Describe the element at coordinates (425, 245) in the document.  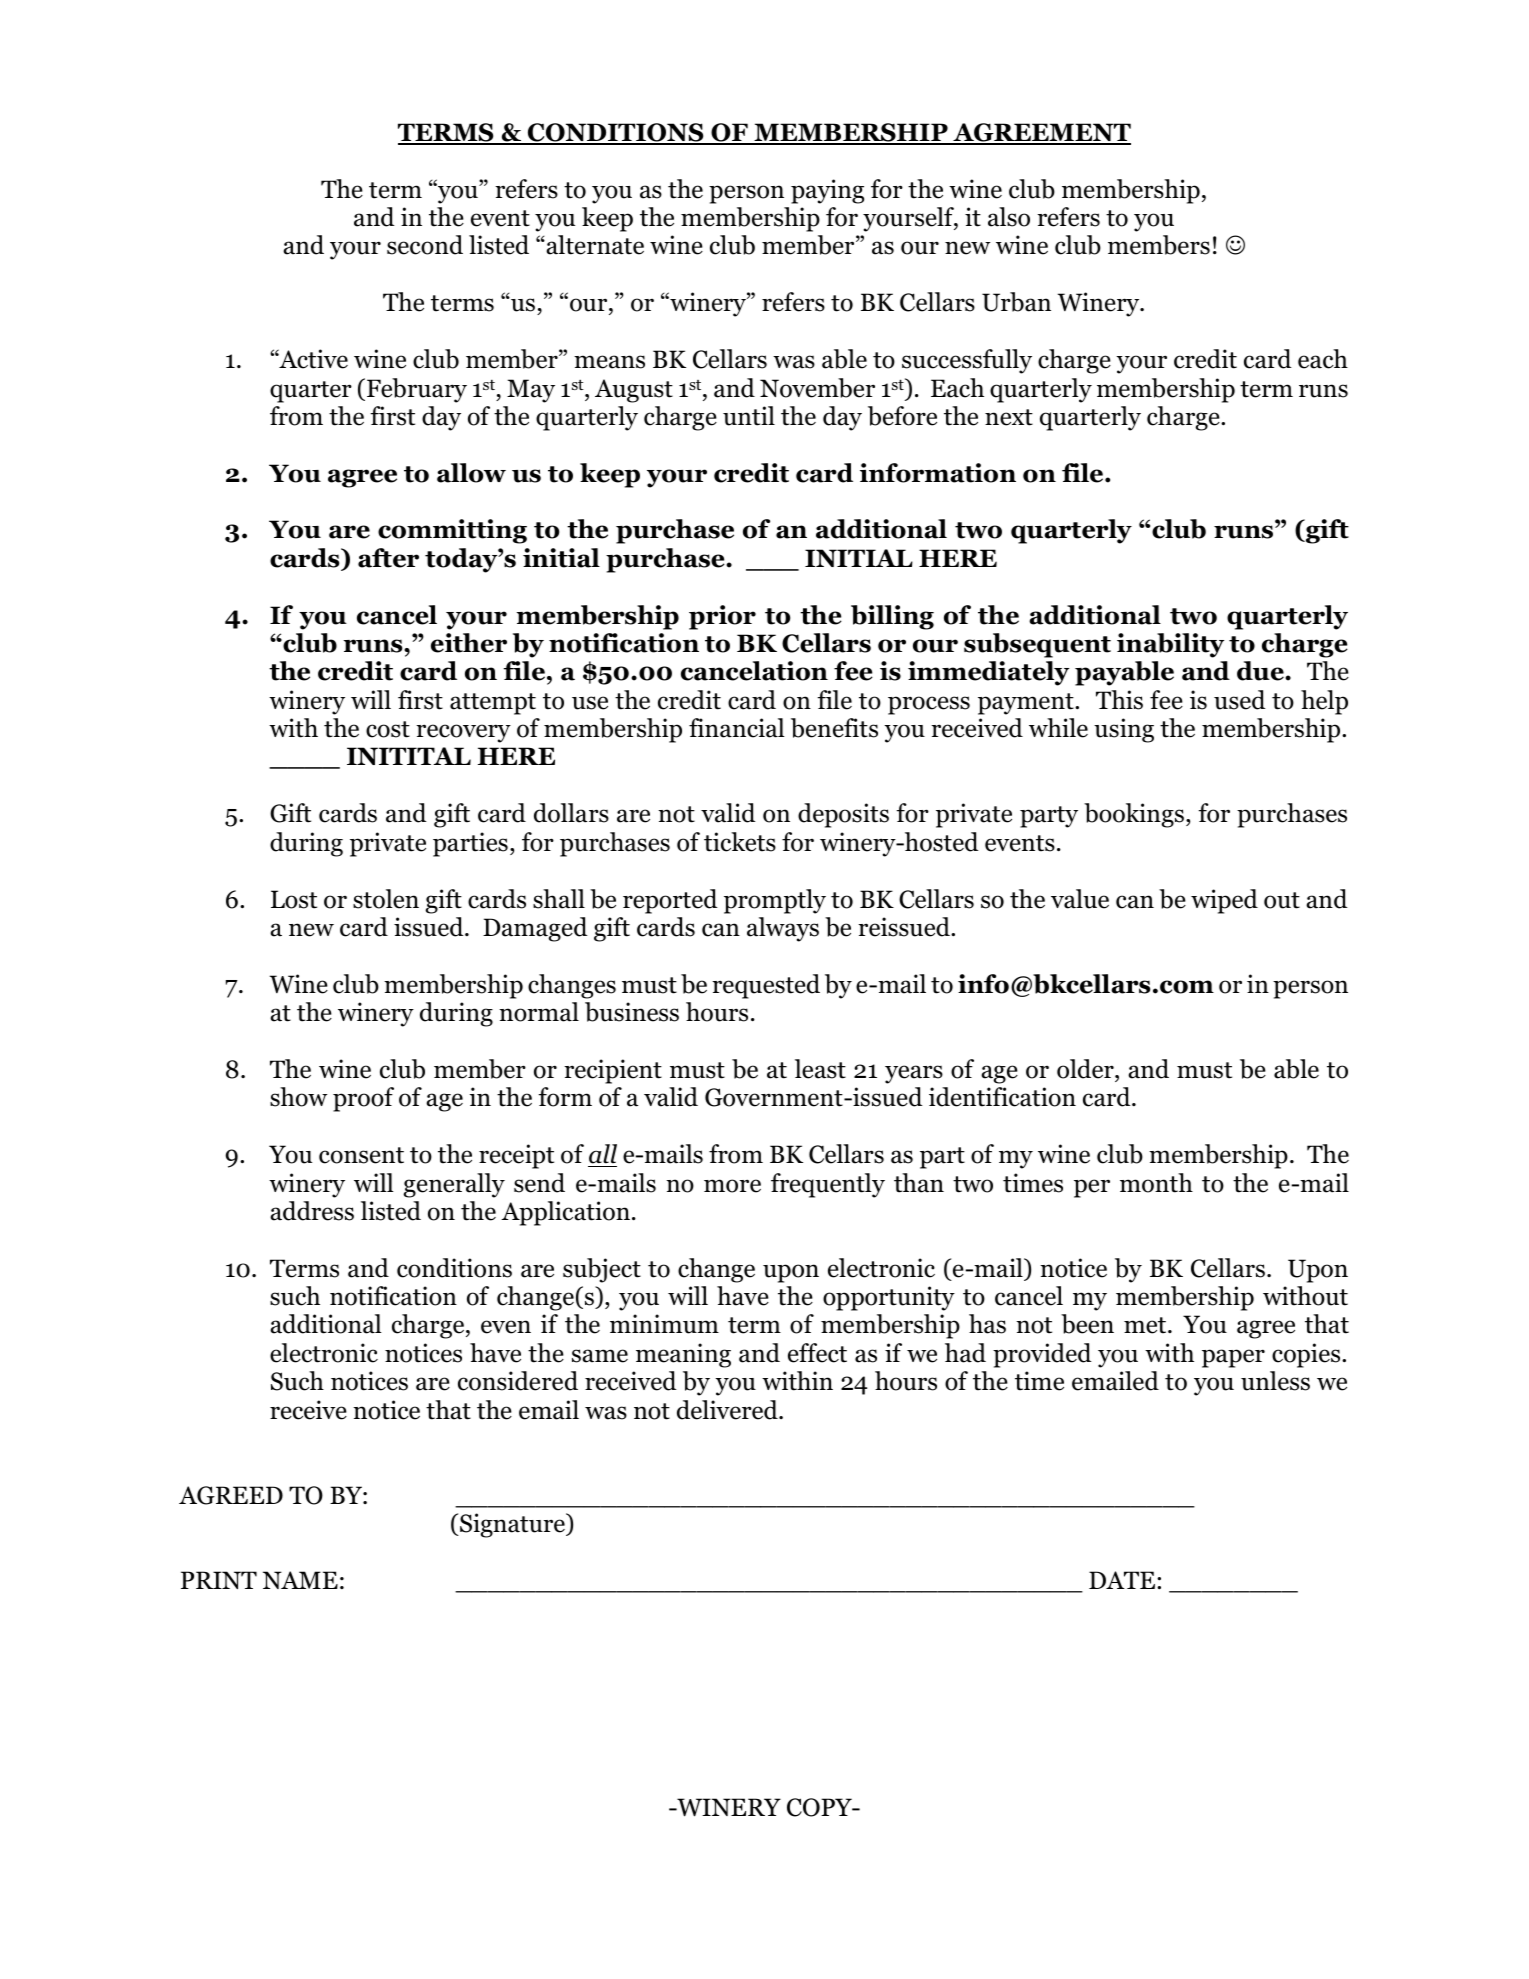
I see `second` at that location.
